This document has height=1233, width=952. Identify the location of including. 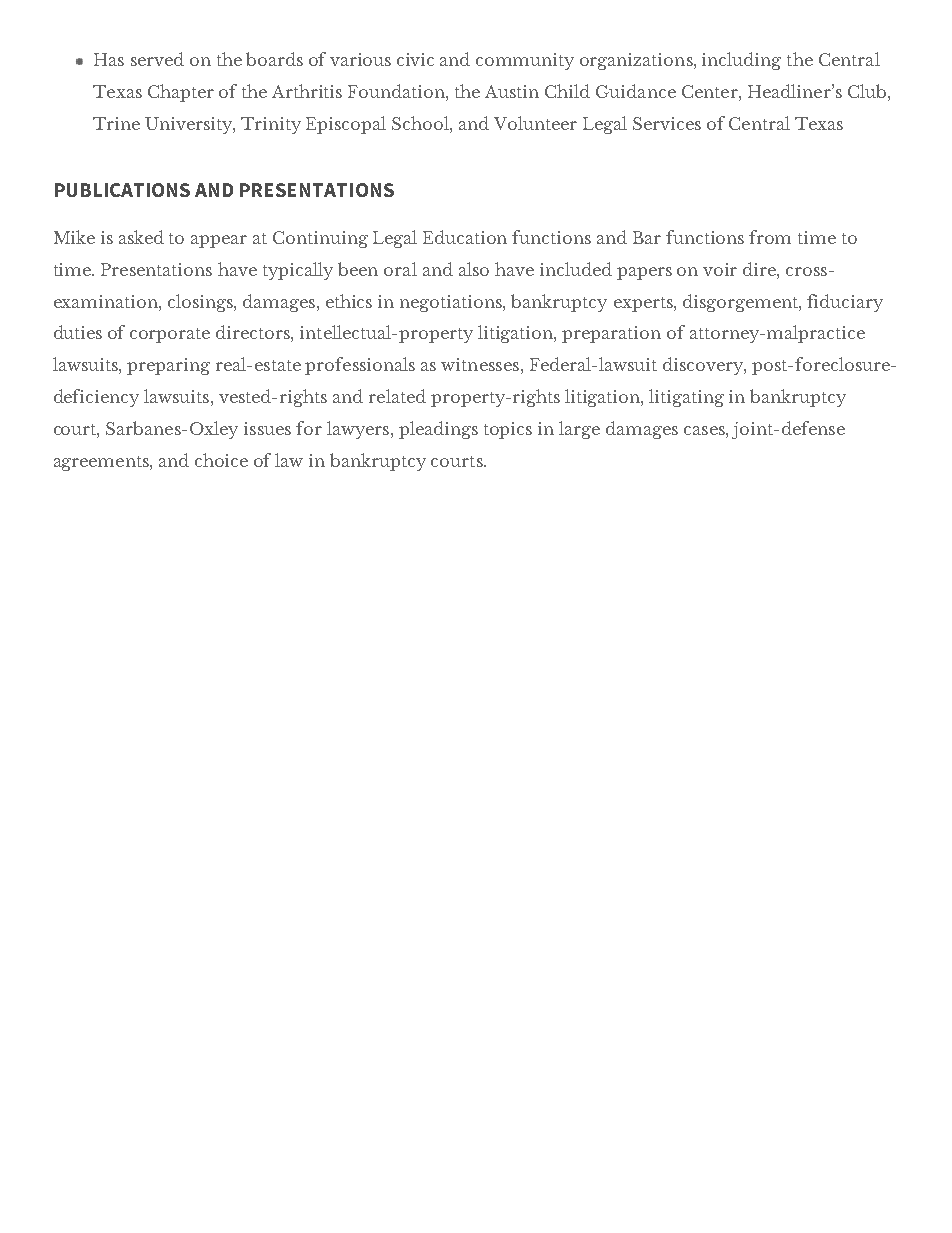
(741, 61).
